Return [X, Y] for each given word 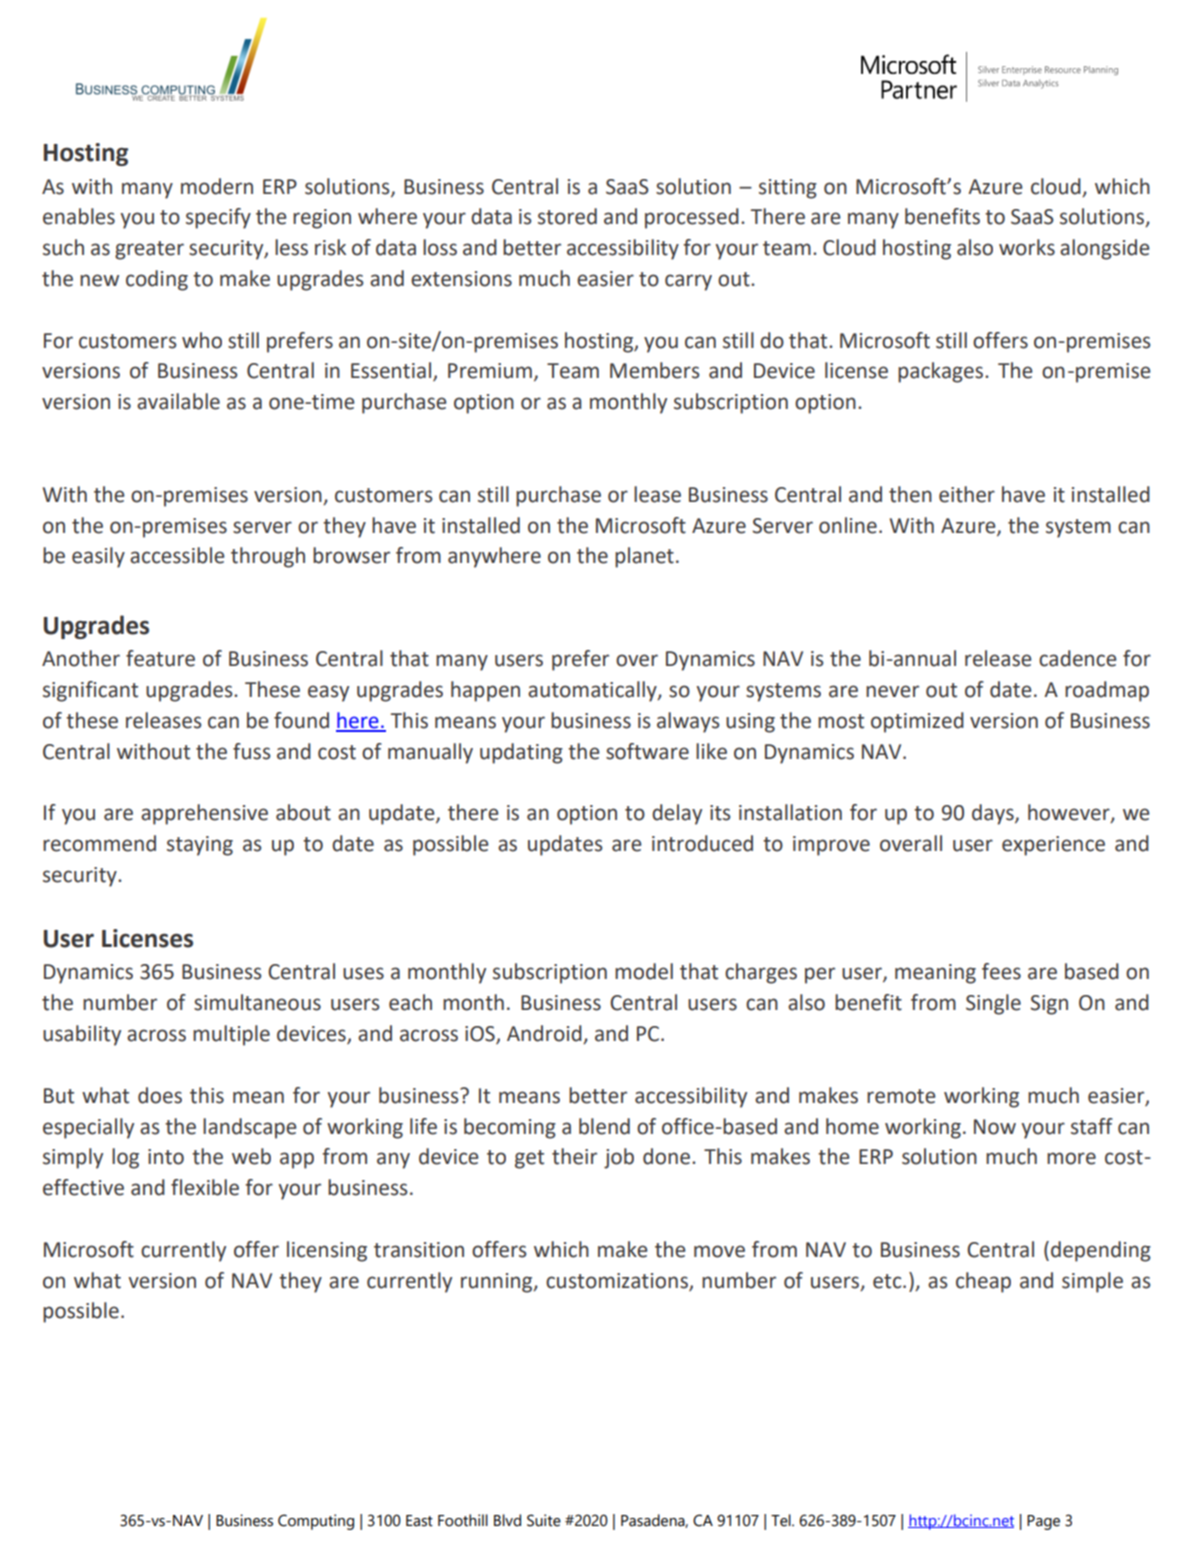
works [1027, 247]
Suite [544, 1520]
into [166, 1157]
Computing [316, 1522]
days [994, 814]
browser [351, 555]
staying [200, 846]
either [967, 494]
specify [218, 218]
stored [567, 216]
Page [1043, 1522]
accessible [177, 555]
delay [677, 814]
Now [995, 1127]
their [574, 1156]
